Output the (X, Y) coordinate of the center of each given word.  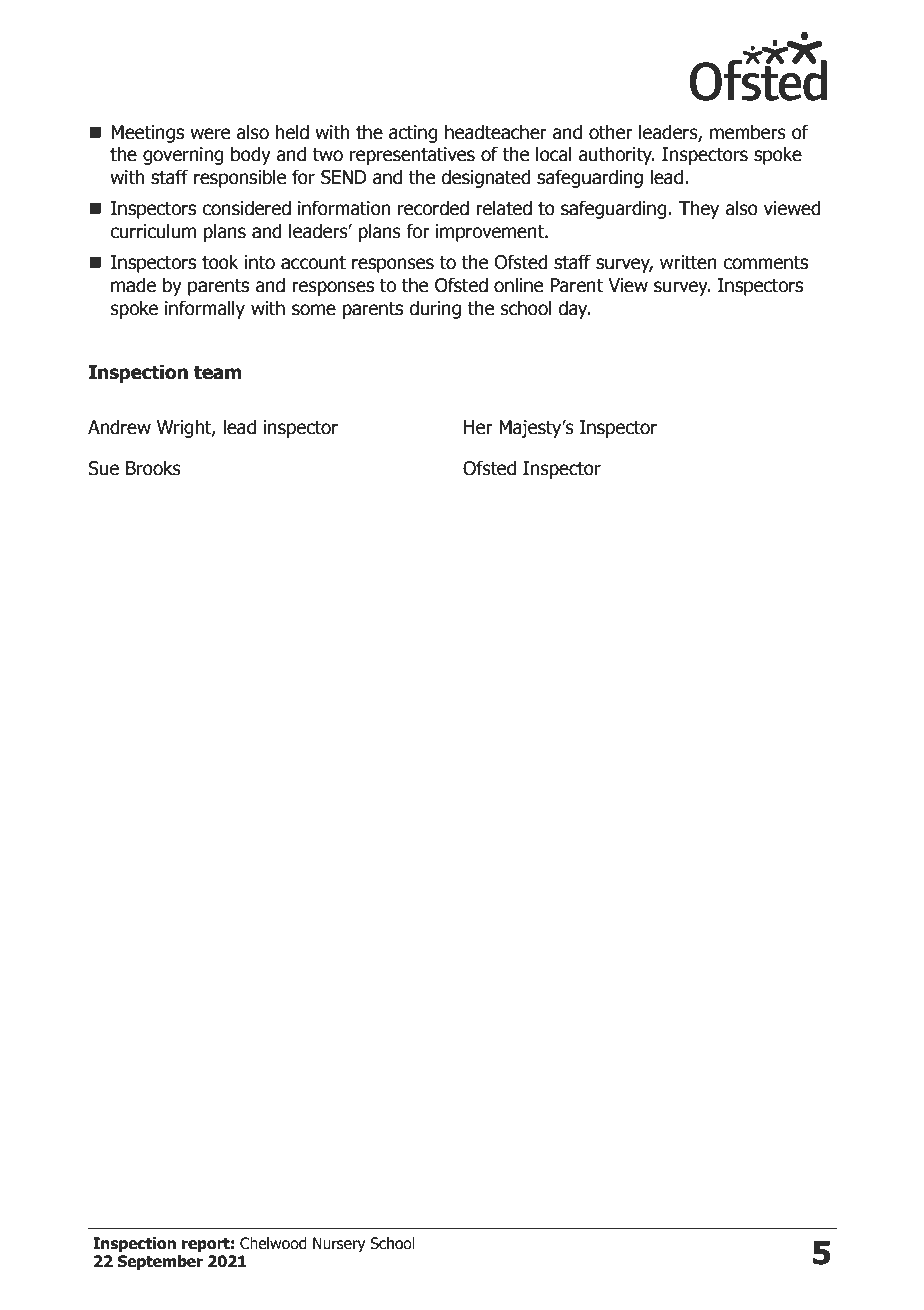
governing (183, 156)
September (160, 1262)
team (217, 372)
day (574, 309)
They (699, 209)
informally (205, 309)
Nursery (339, 1244)
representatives (412, 156)
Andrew (119, 427)
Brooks (153, 468)
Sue (104, 468)
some (314, 310)
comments (765, 263)
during (435, 309)
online (518, 285)
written (688, 262)
